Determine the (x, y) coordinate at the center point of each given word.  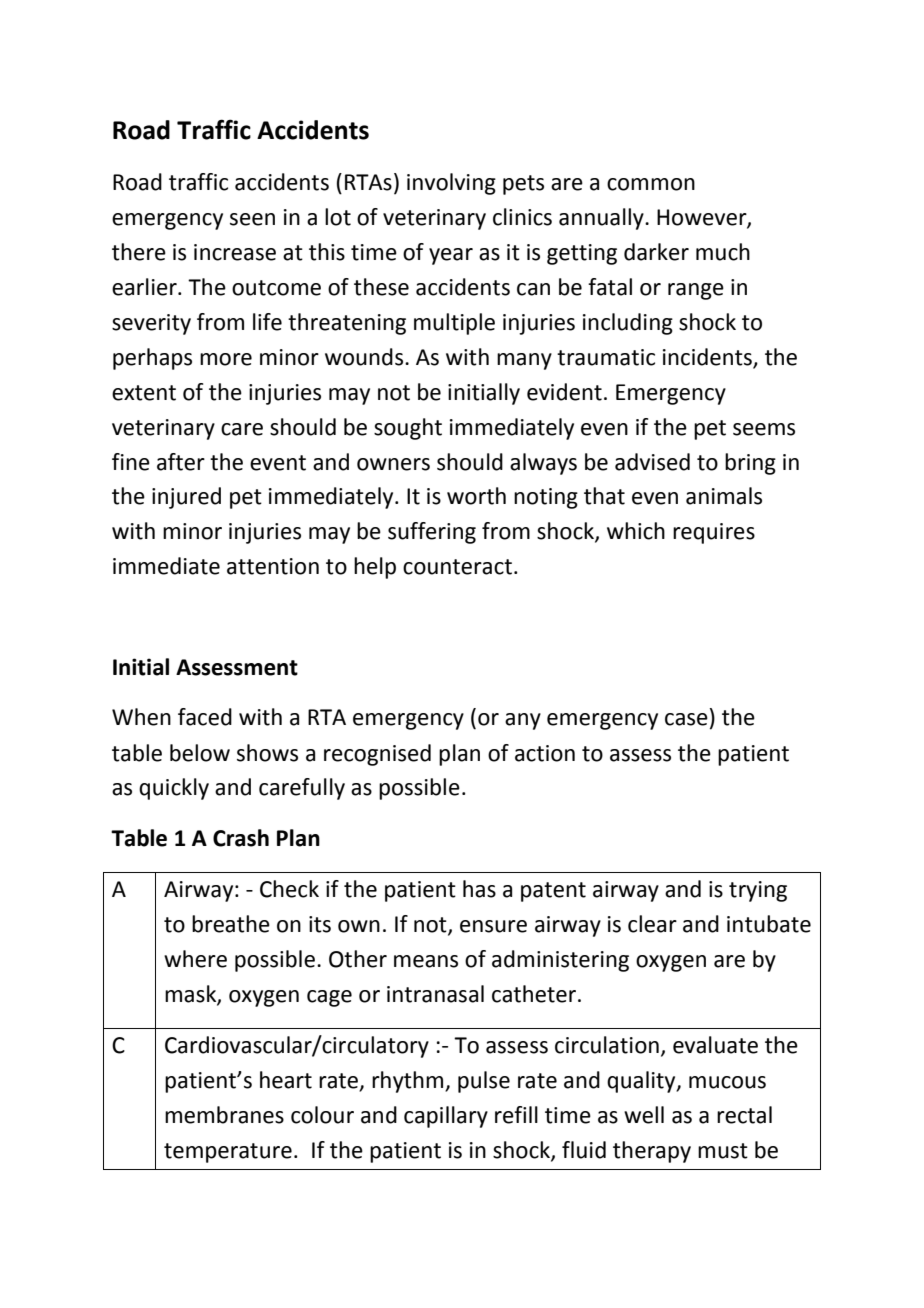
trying (758, 891)
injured (186, 498)
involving (451, 184)
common (651, 184)
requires (714, 533)
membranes (224, 1115)
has (479, 889)
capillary (446, 1117)
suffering (432, 533)
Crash (241, 838)
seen (252, 219)
